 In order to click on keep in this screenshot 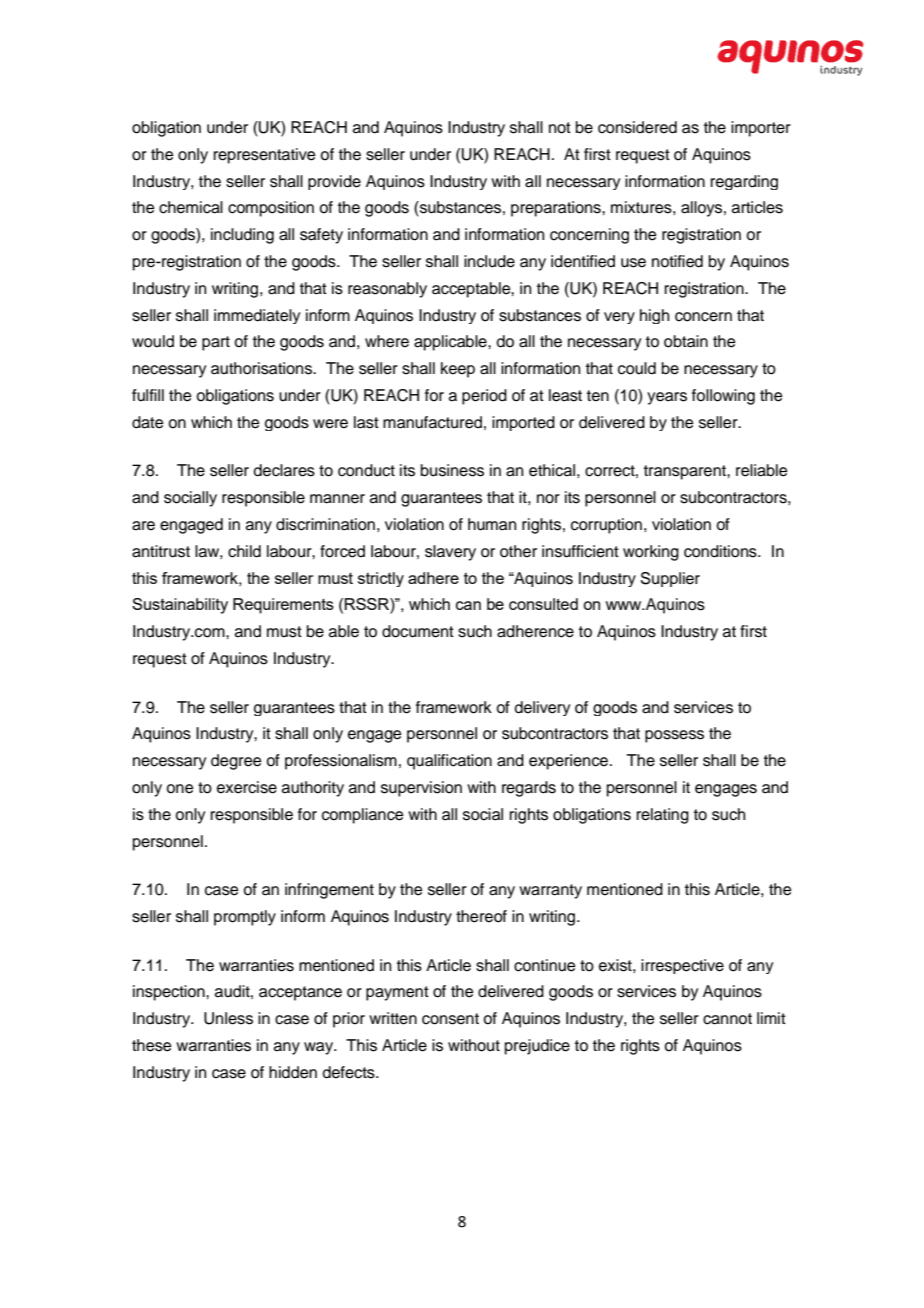, I will do `click(458, 370)`.
